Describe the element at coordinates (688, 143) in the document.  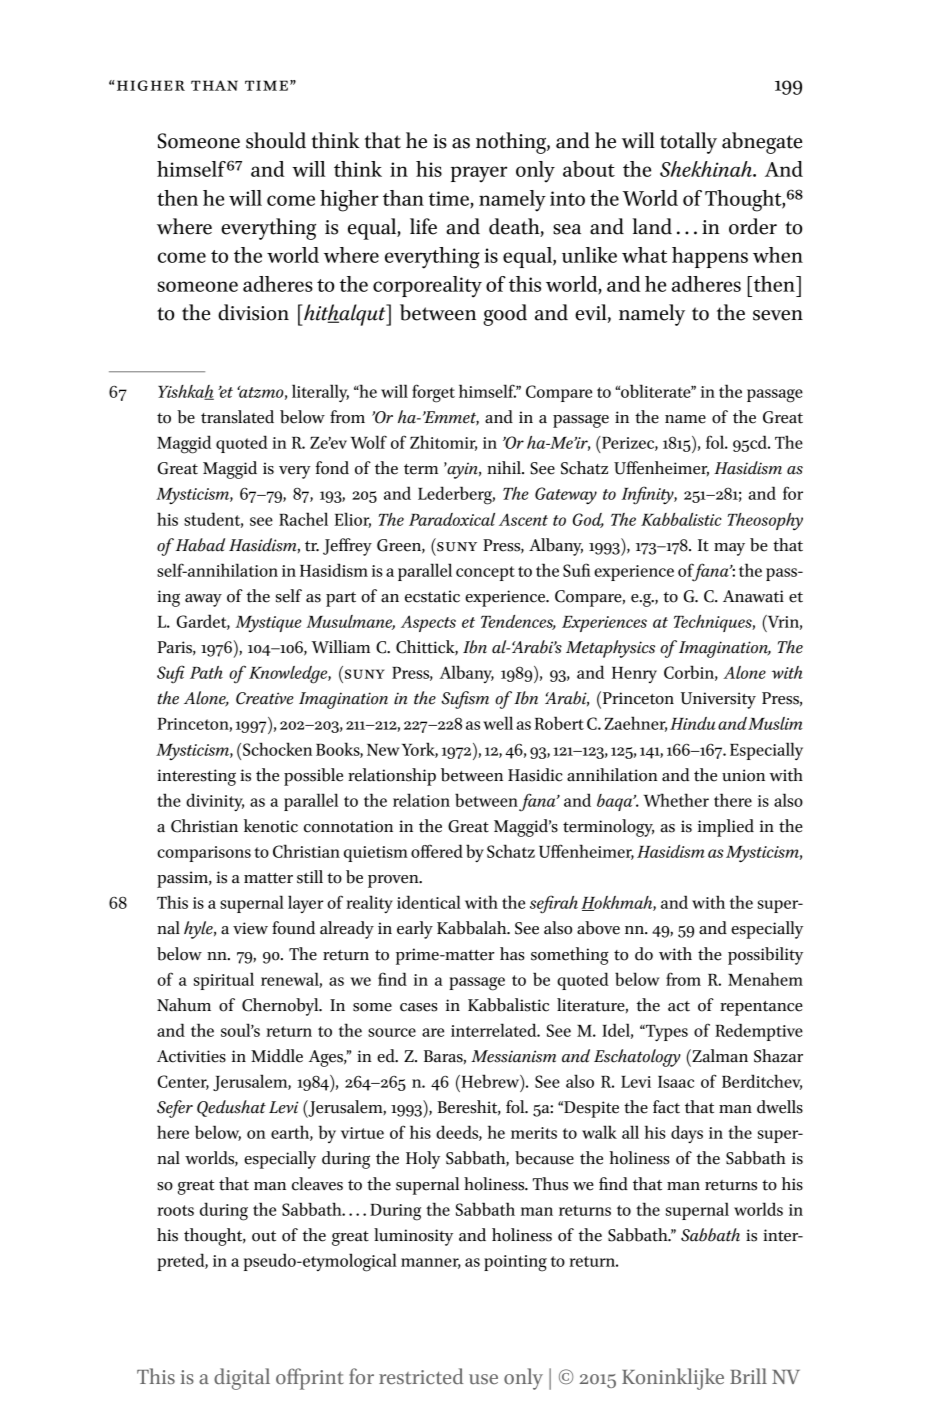
I see `totally` at that location.
